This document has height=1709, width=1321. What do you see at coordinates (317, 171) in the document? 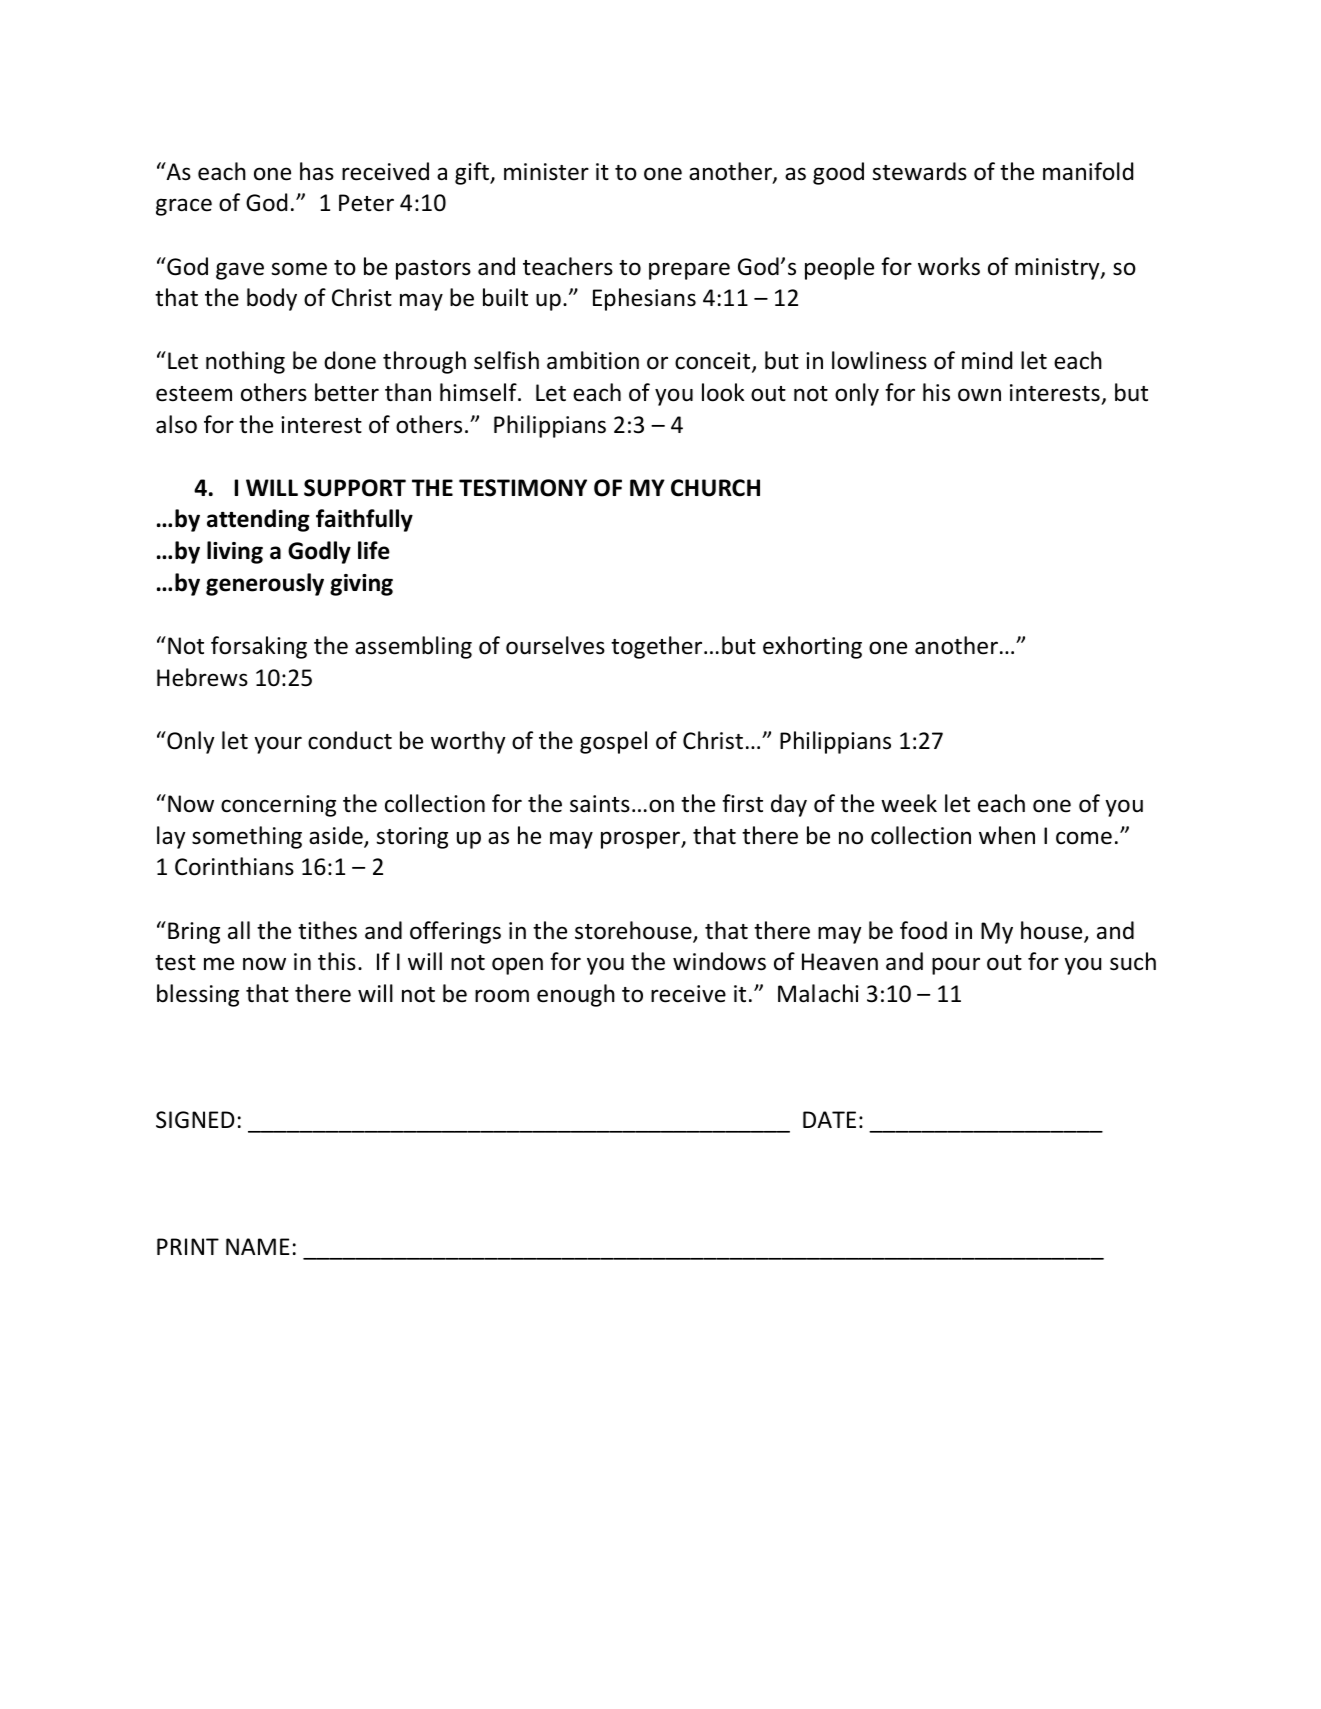
I see `has` at bounding box center [317, 171].
